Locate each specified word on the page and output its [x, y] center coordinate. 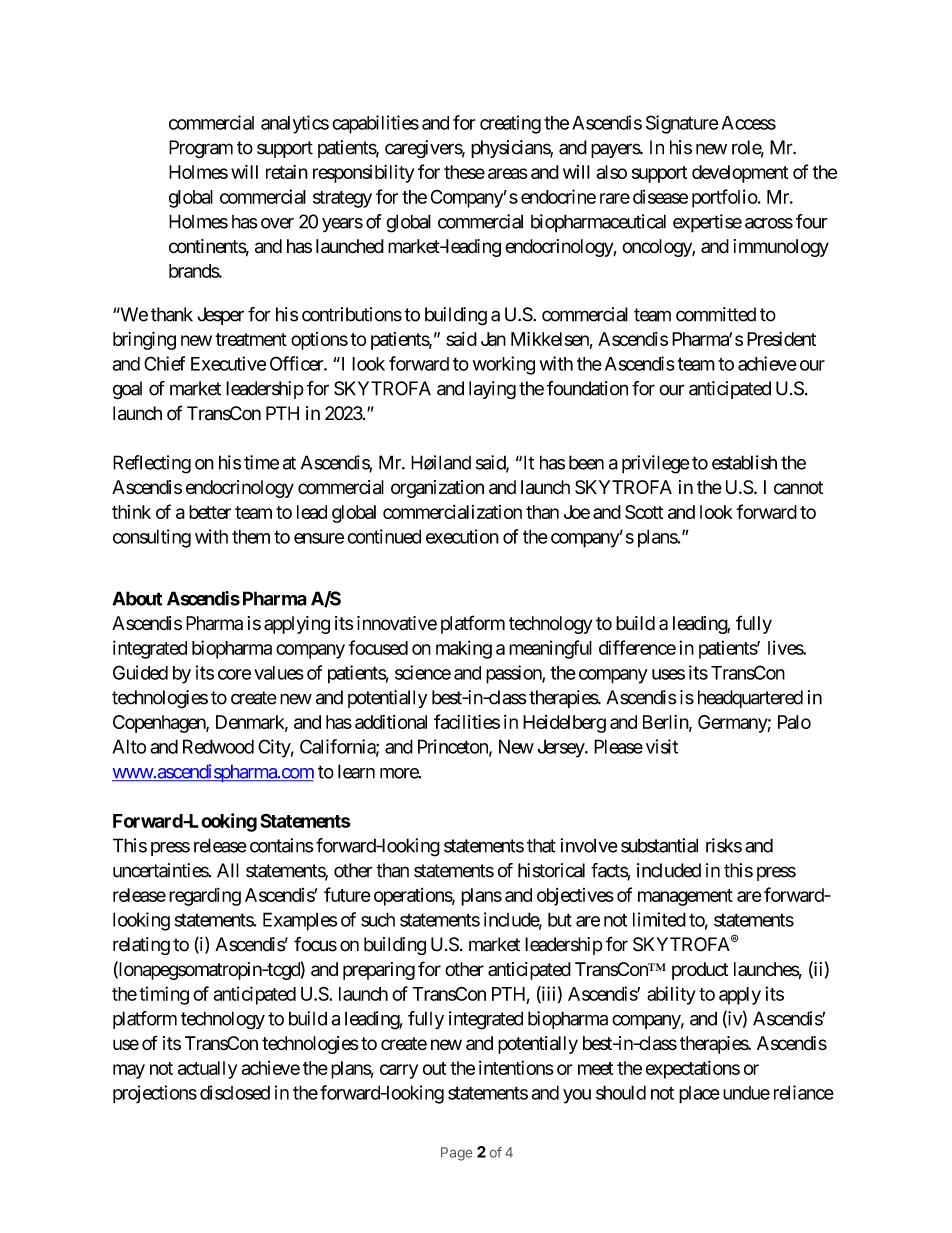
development [740, 174]
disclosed [235, 1092]
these [464, 172]
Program [201, 149]
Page [456, 1154]
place [699, 1095]
